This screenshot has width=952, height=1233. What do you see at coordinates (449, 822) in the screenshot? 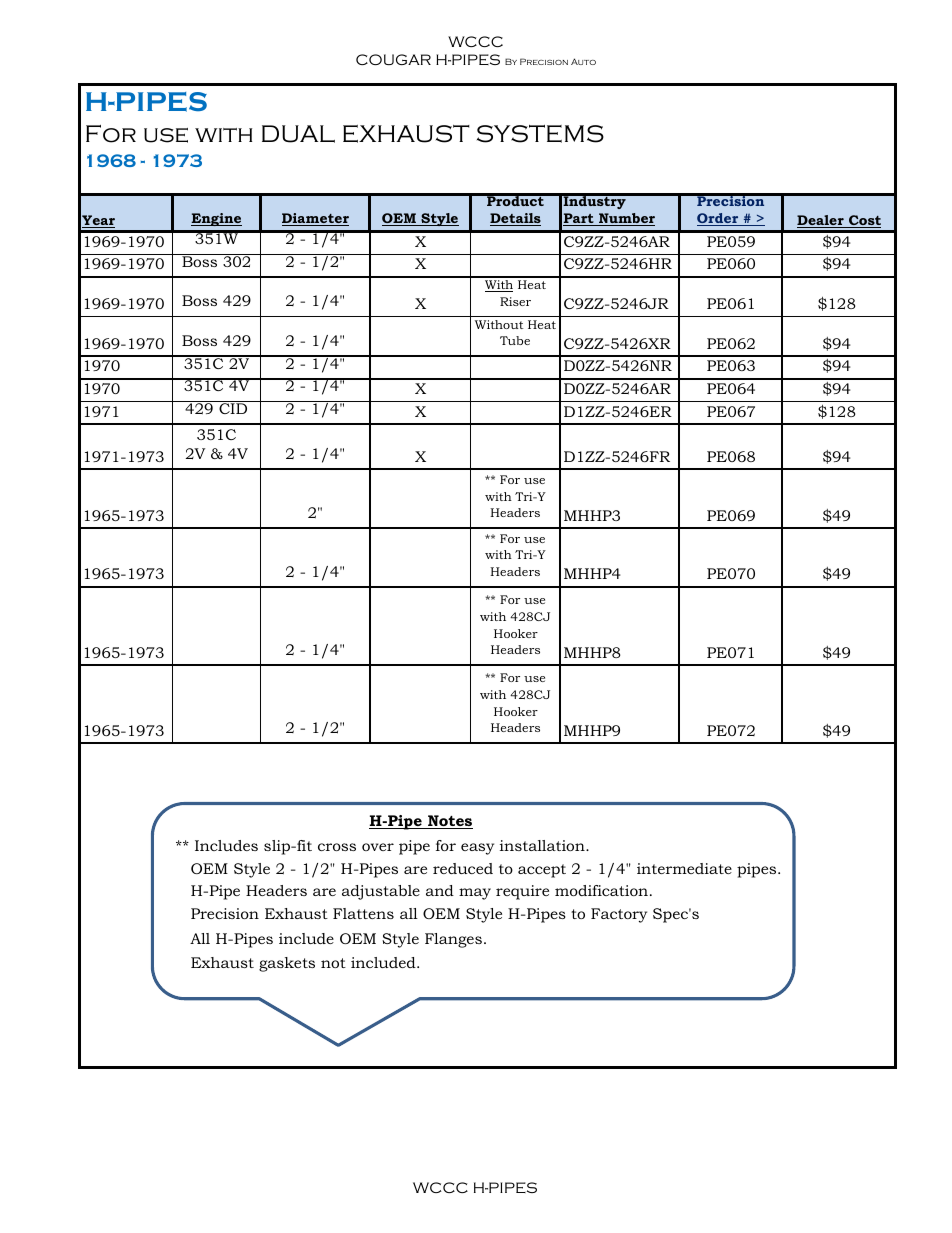
I see `Notes` at bounding box center [449, 822].
